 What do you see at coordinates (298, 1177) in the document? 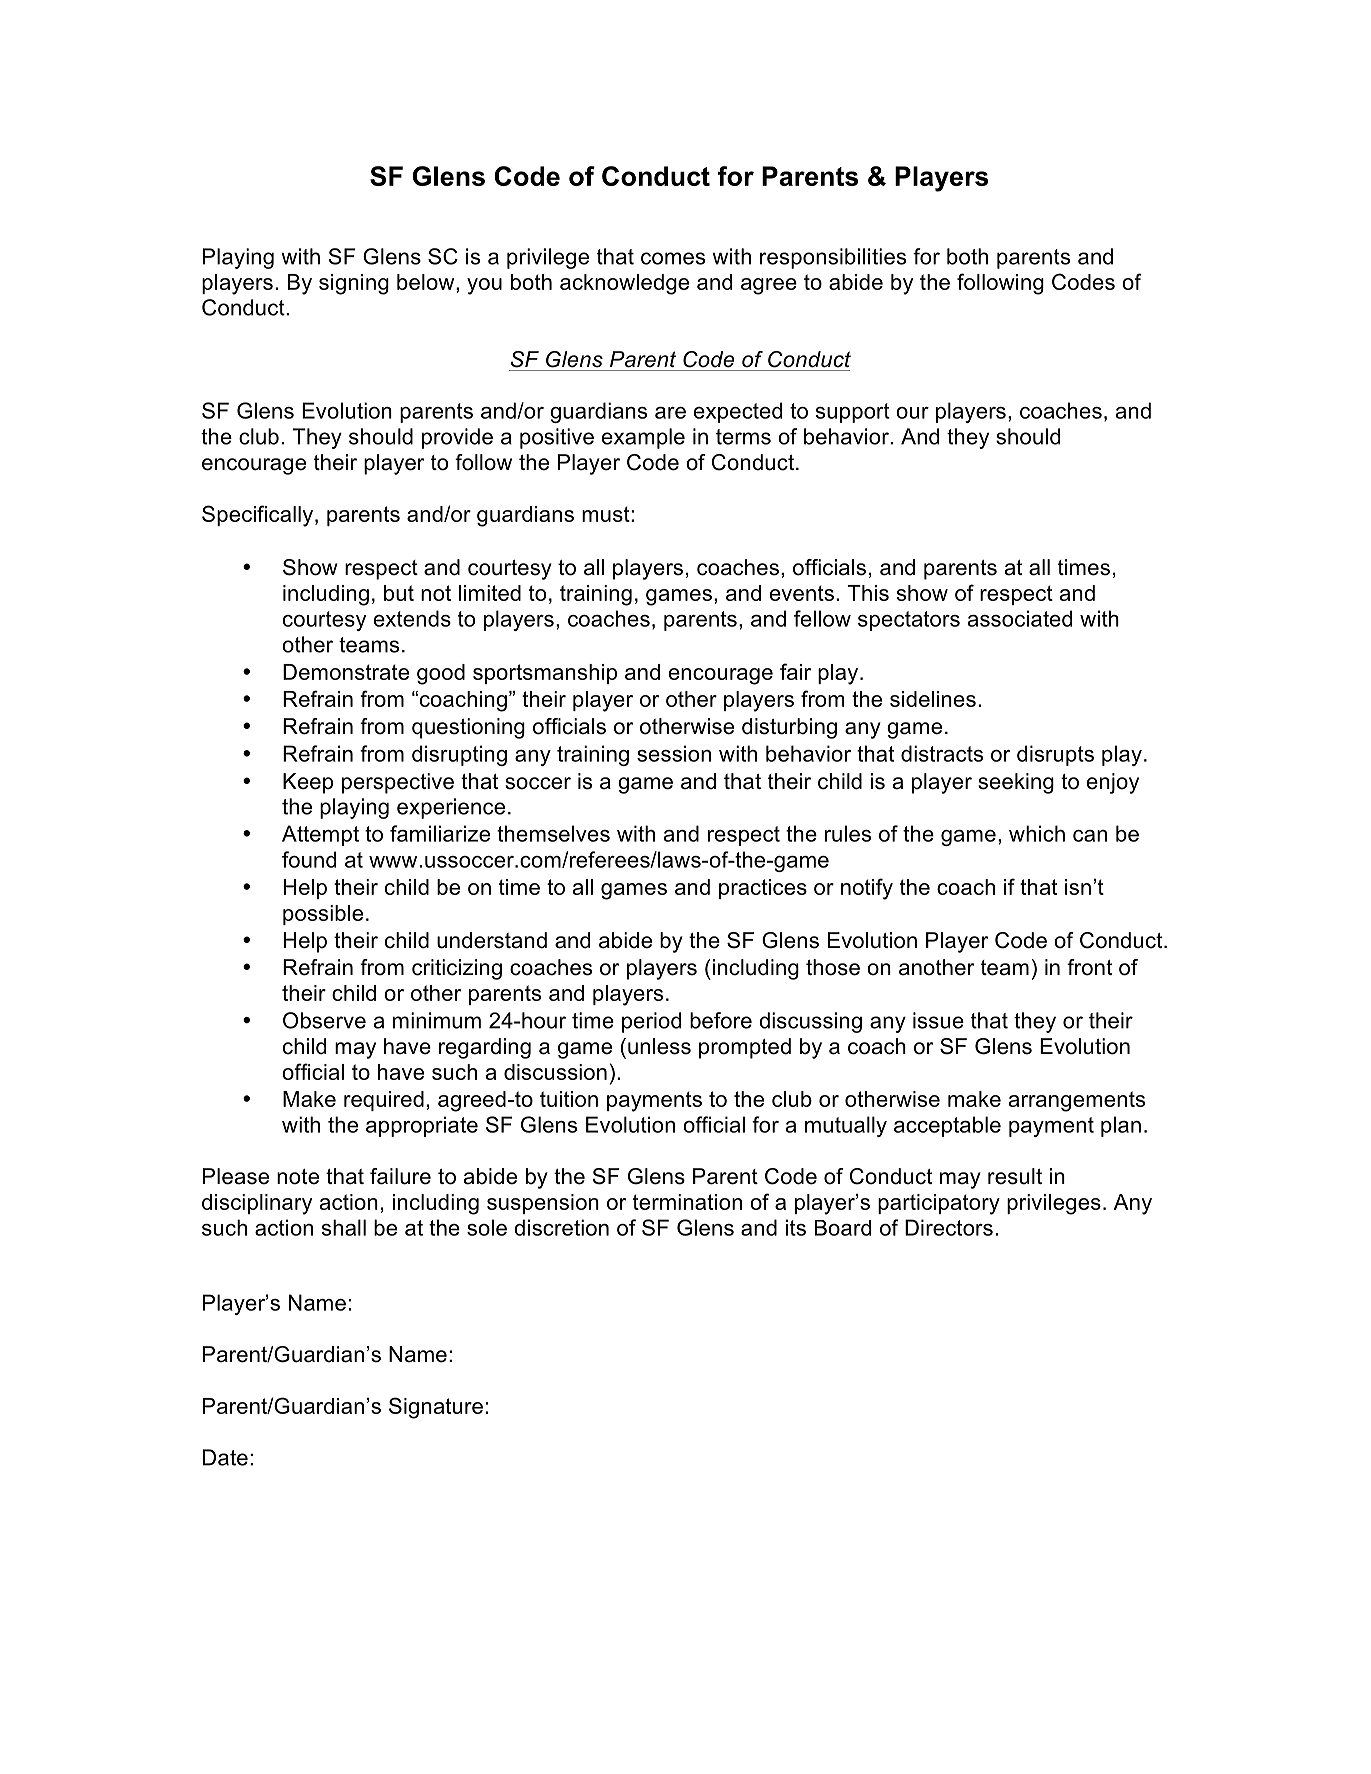
I see `note` at bounding box center [298, 1177].
